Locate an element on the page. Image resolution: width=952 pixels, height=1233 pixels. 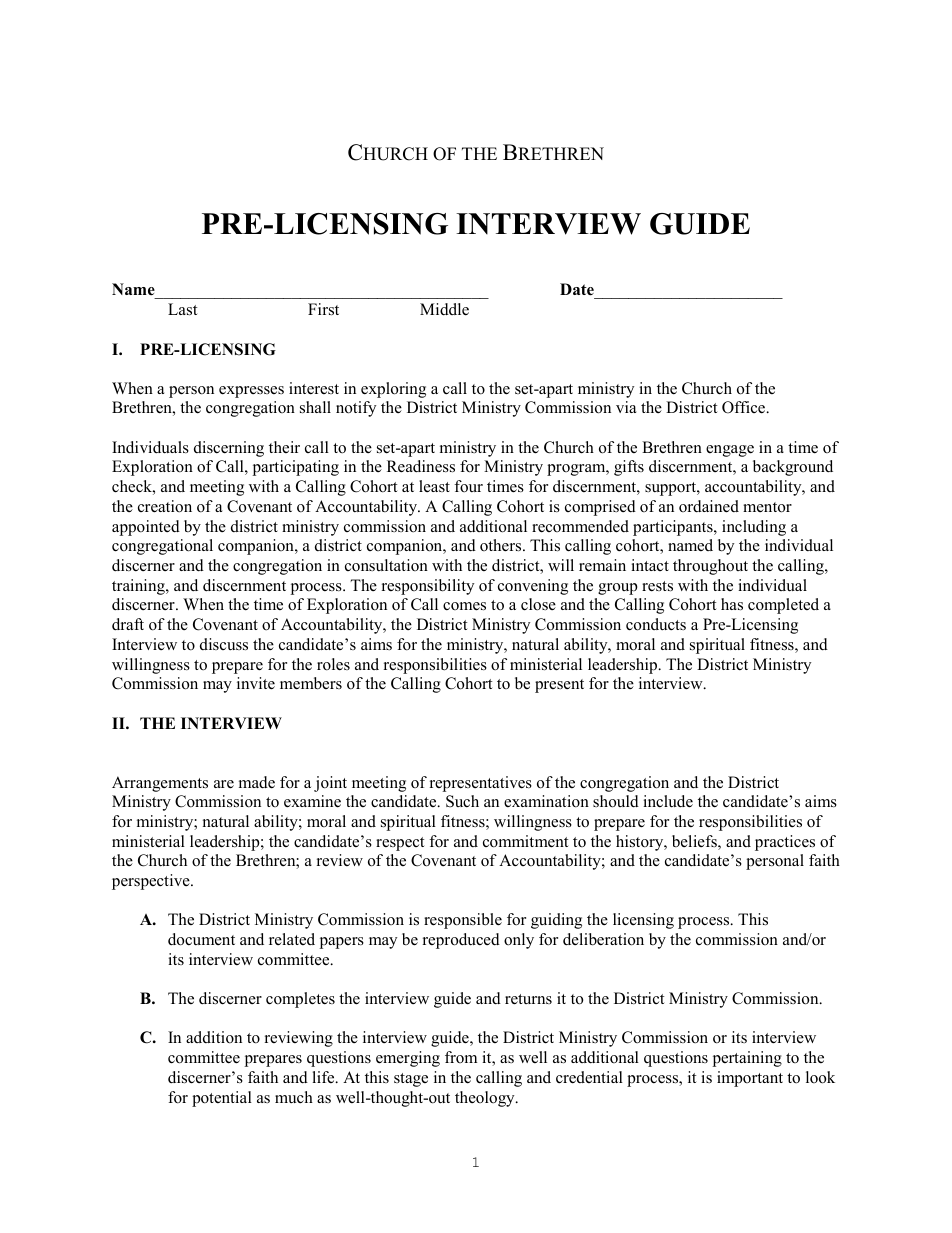
Last is located at coordinates (182, 309).
